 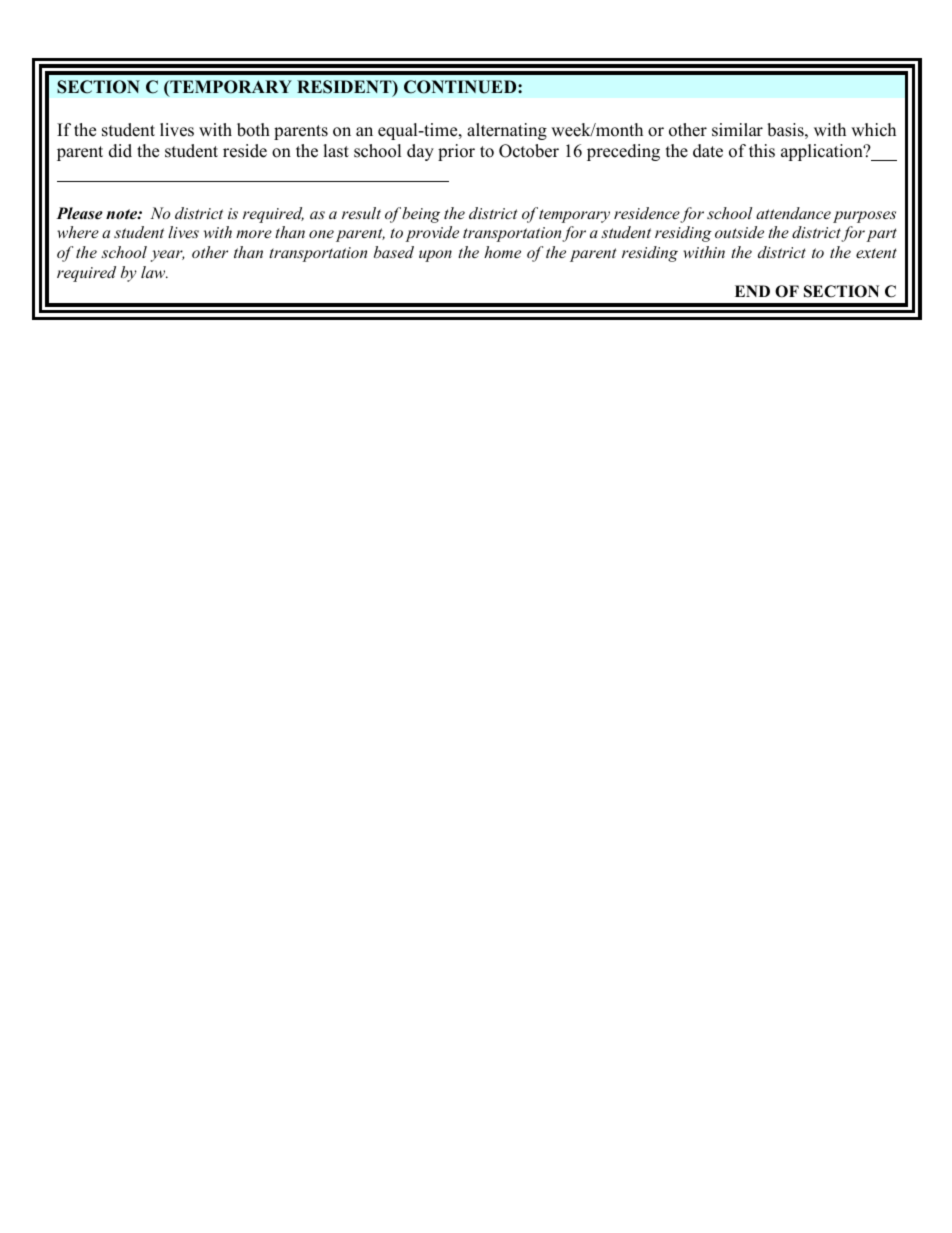 What do you see at coordinates (154, 272) in the screenshot?
I see `law` at bounding box center [154, 272].
